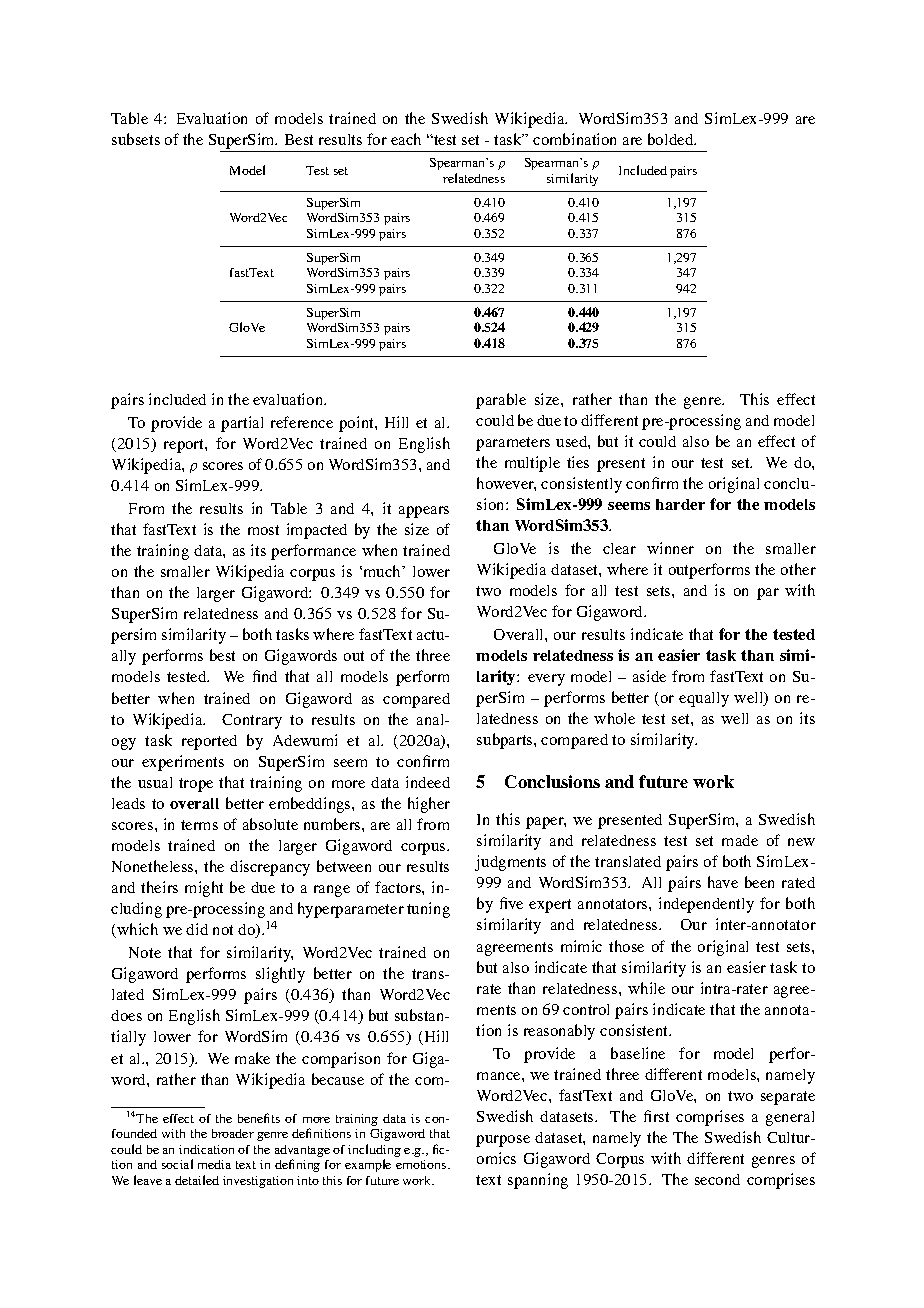 The height and width of the page is (1308, 924). Describe the element at coordinates (706, 905) in the page. I see `independently` at that location.
